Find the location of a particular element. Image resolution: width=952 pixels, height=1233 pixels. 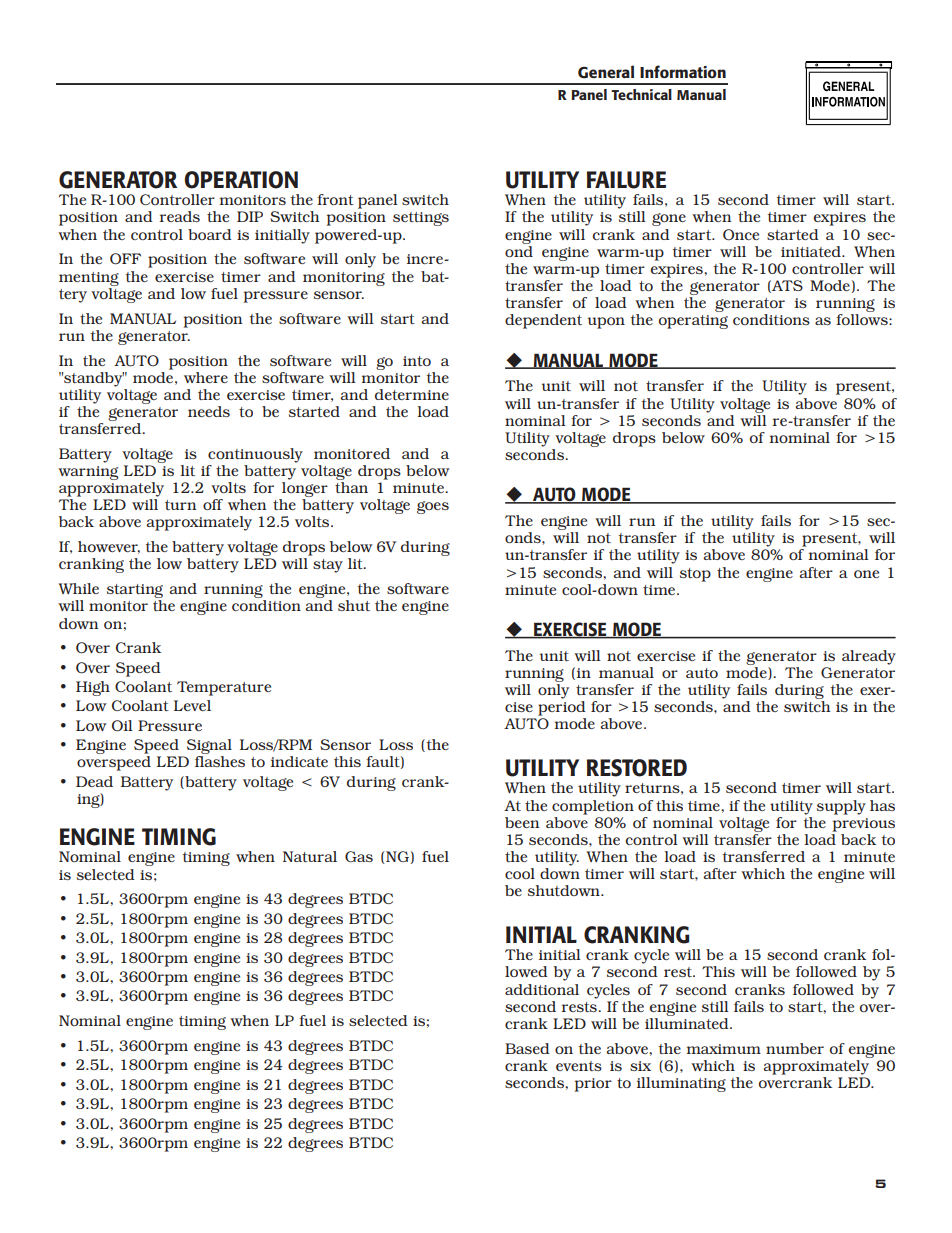

Signal is located at coordinates (209, 748).
